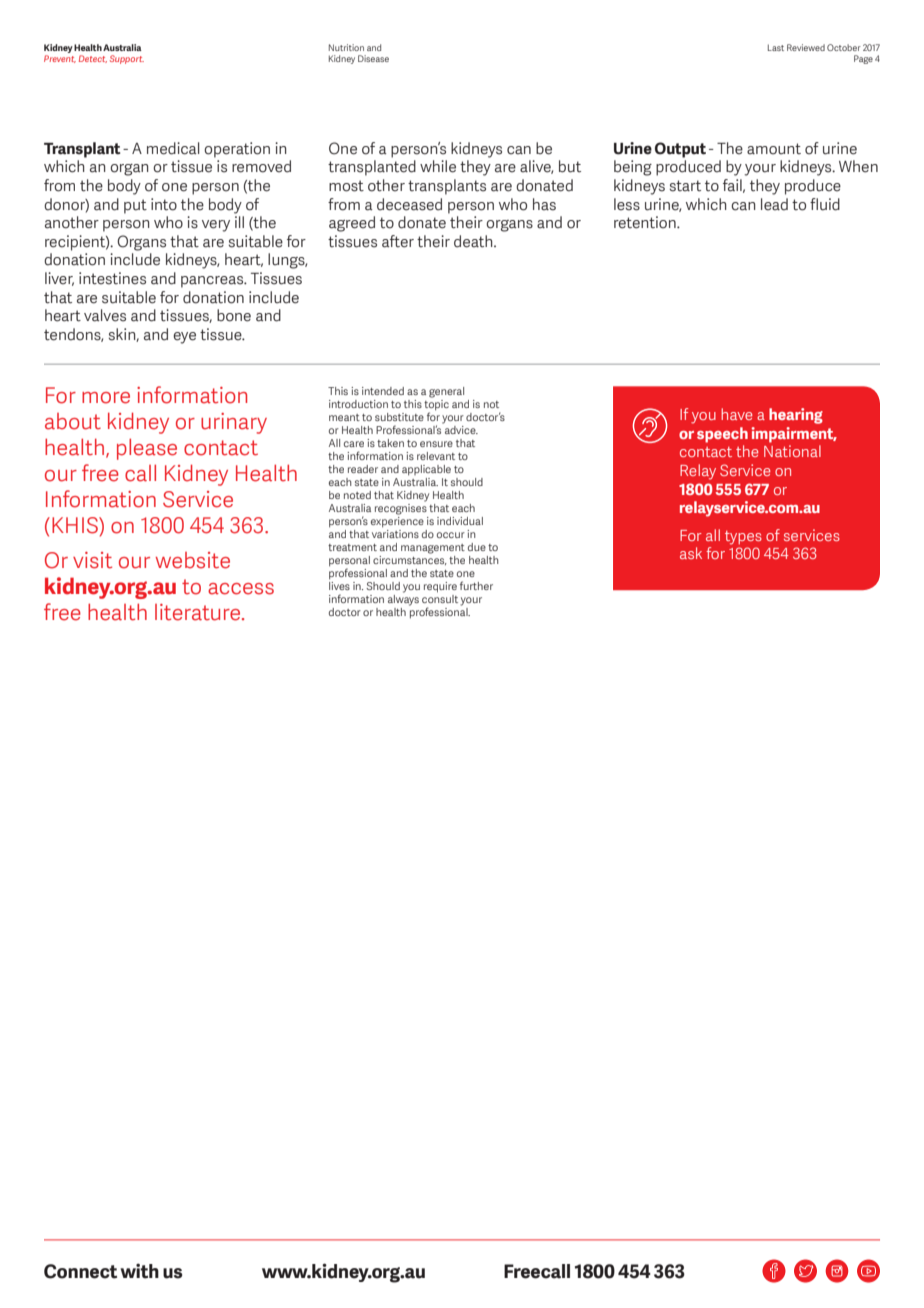 Image resolution: width=924 pixels, height=1308 pixels. What do you see at coordinates (440, 599) in the page?
I see `consult` at bounding box center [440, 599].
